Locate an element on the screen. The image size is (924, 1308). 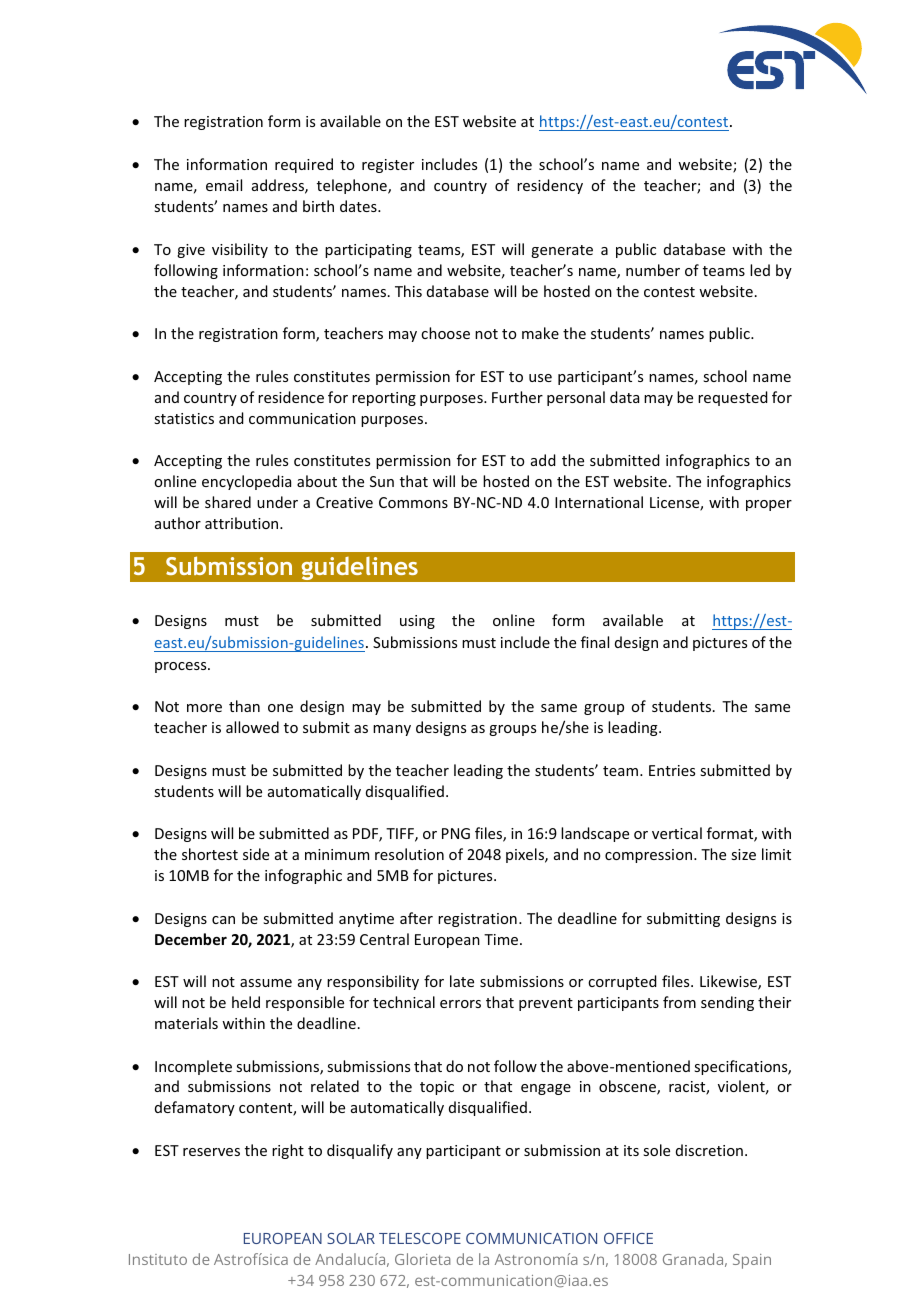
shortest is located at coordinates (210, 854).
